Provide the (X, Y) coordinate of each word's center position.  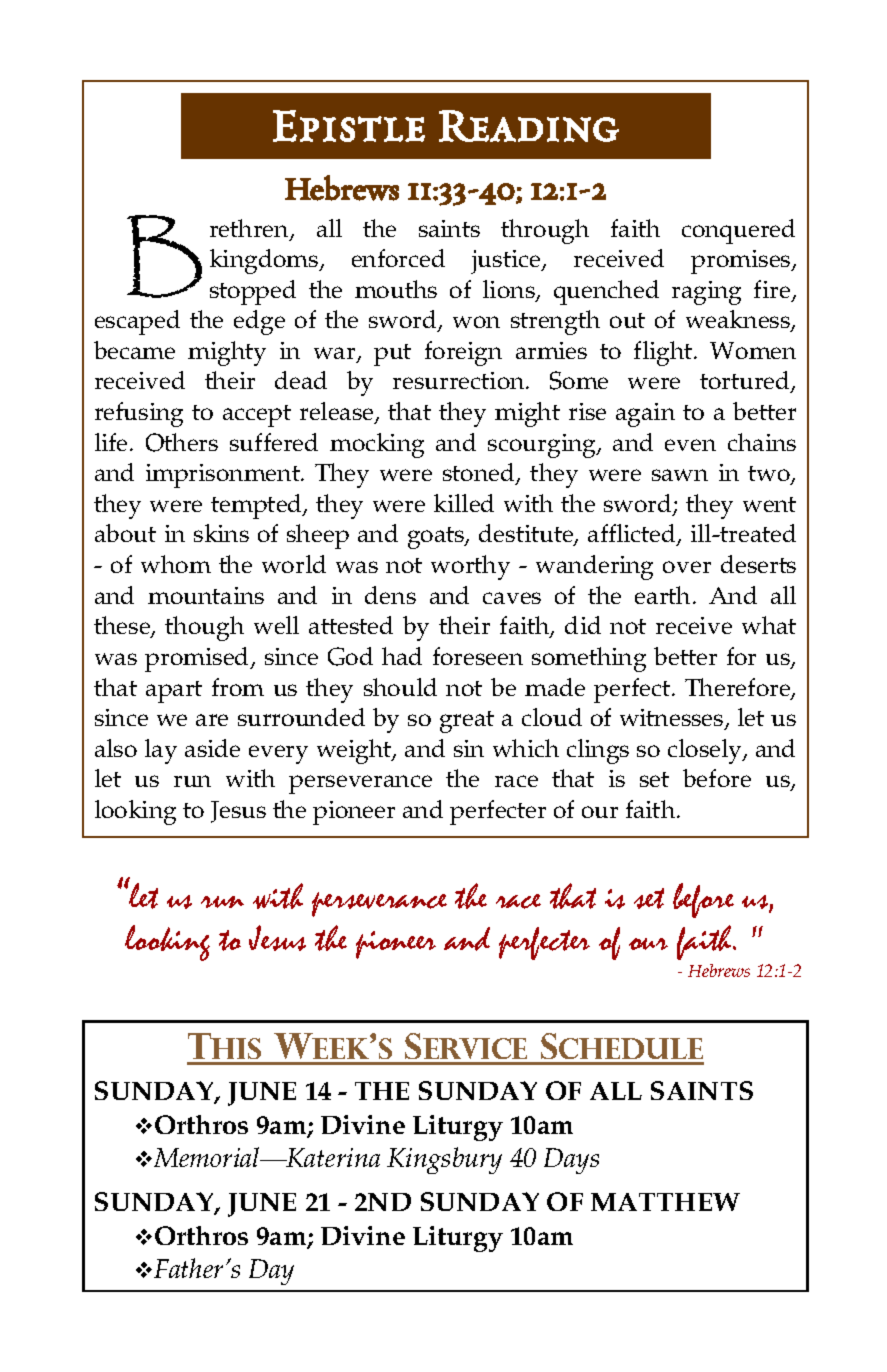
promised (198, 659)
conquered (738, 231)
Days (571, 1161)
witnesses (673, 719)
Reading (529, 126)
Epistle (349, 126)
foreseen (478, 656)
